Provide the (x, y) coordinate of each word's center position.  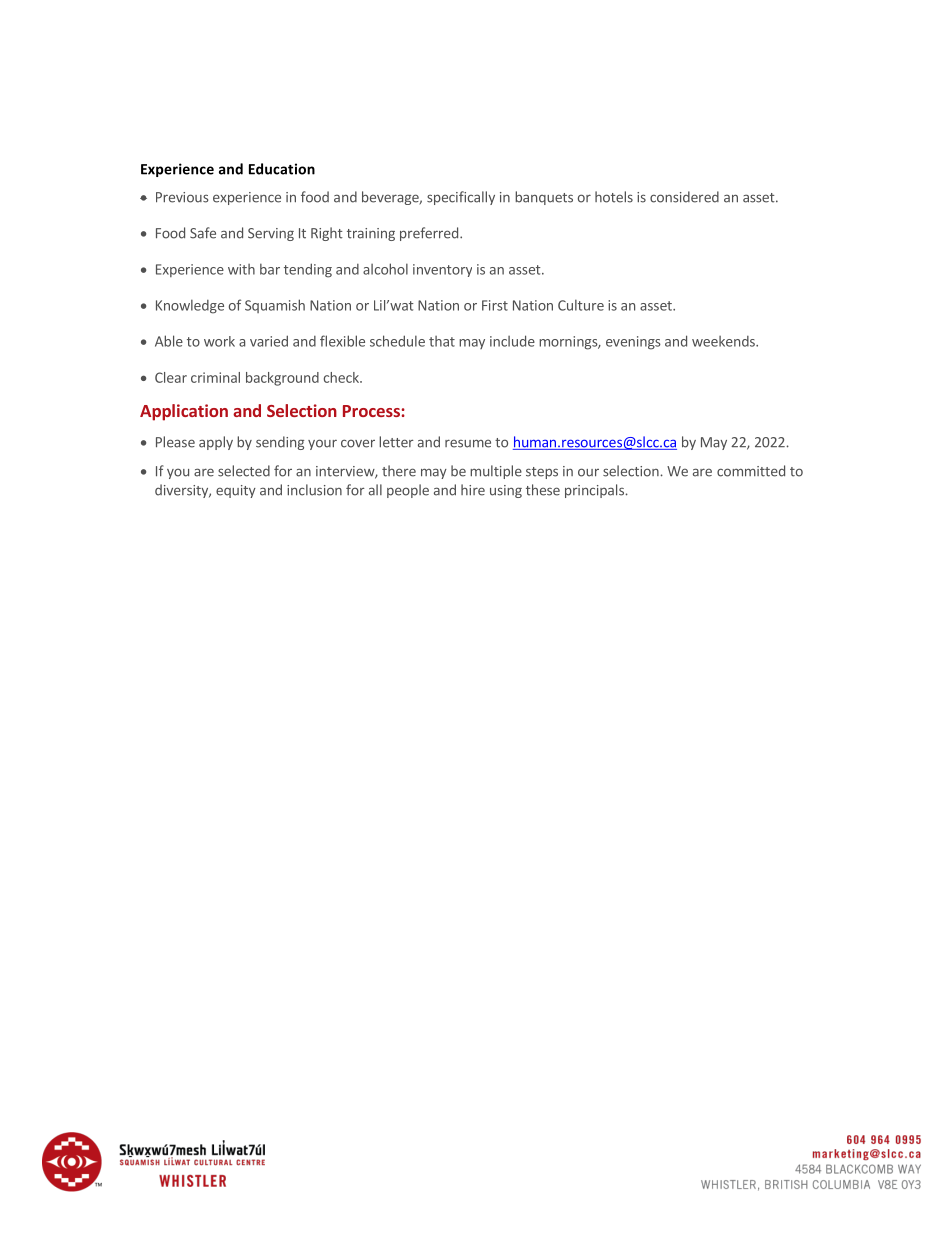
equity (236, 491)
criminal (215, 377)
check (342, 377)
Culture (581, 305)
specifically (461, 198)
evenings (633, 343)
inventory (442, 270)
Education (282, 169)
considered (684, 197)
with (241, 269)
